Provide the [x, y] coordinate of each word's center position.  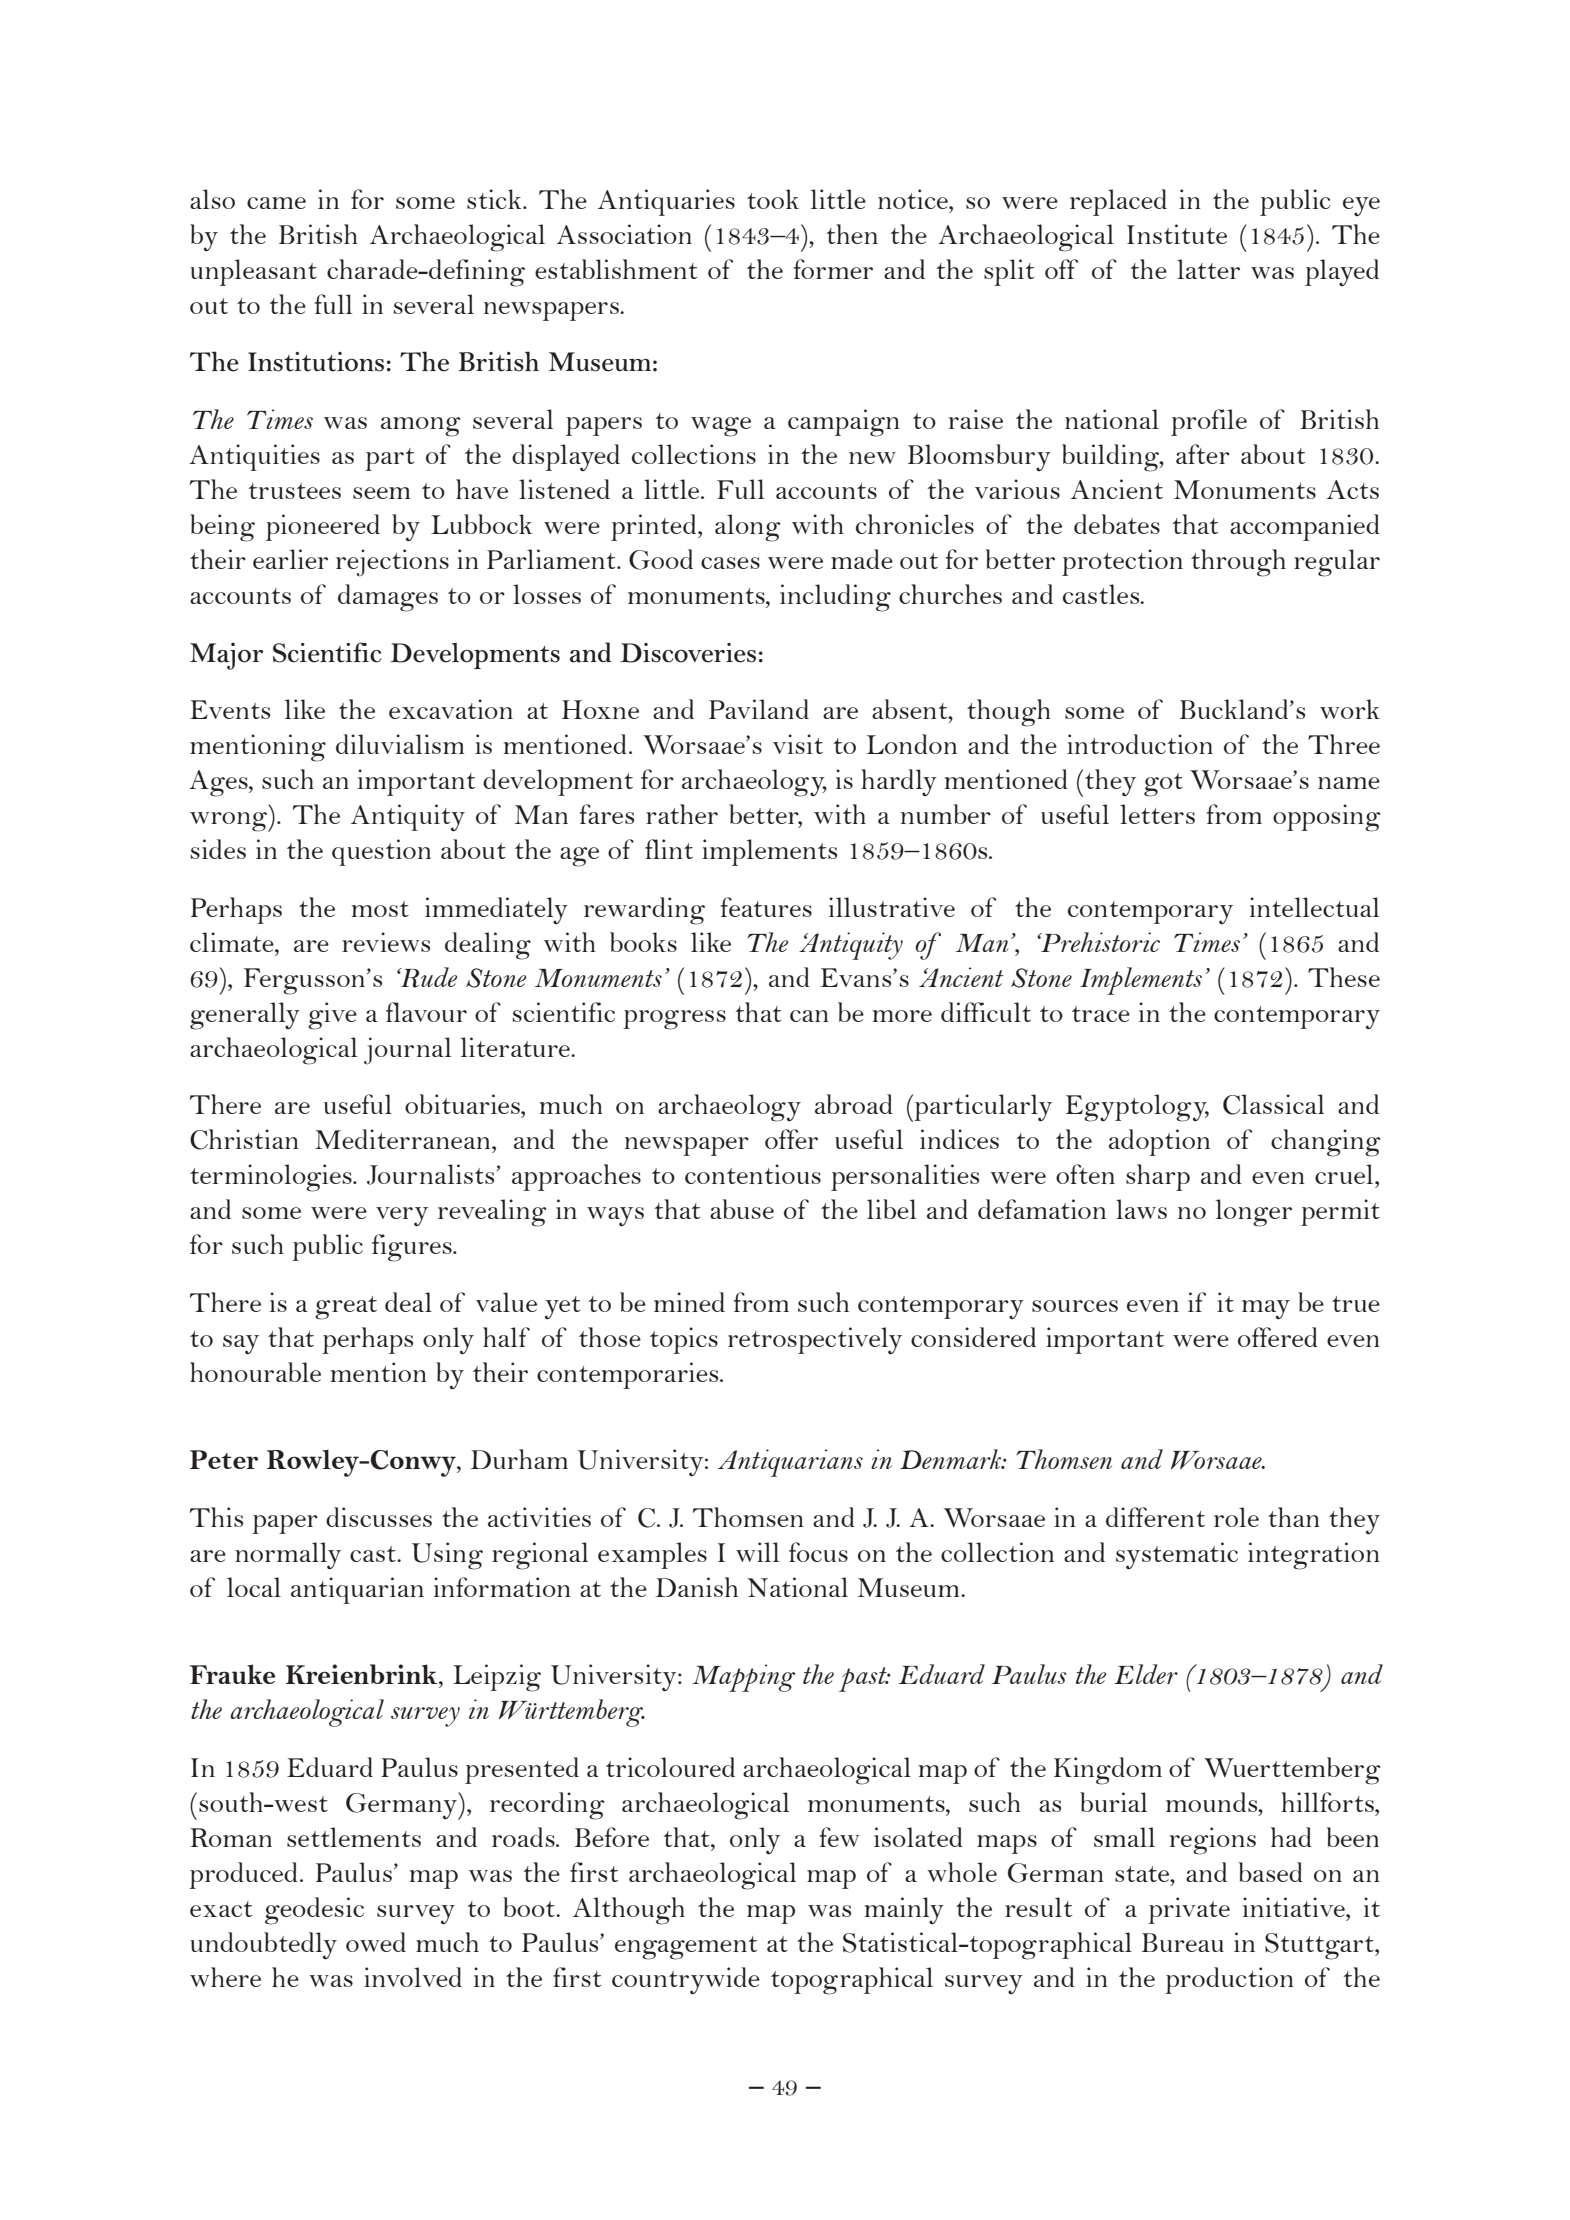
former [833, 269]
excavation [451, 709]
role [1236, 1517]
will [758, 1552]
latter [1208, 269]
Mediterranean [404, 1139]
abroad [854, 1104]
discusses [379, 1517]
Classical [1274, 1104]
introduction [1140, 744]
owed [376, 1942]
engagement [686, 1948]
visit [798, 744]
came [276, 203]
